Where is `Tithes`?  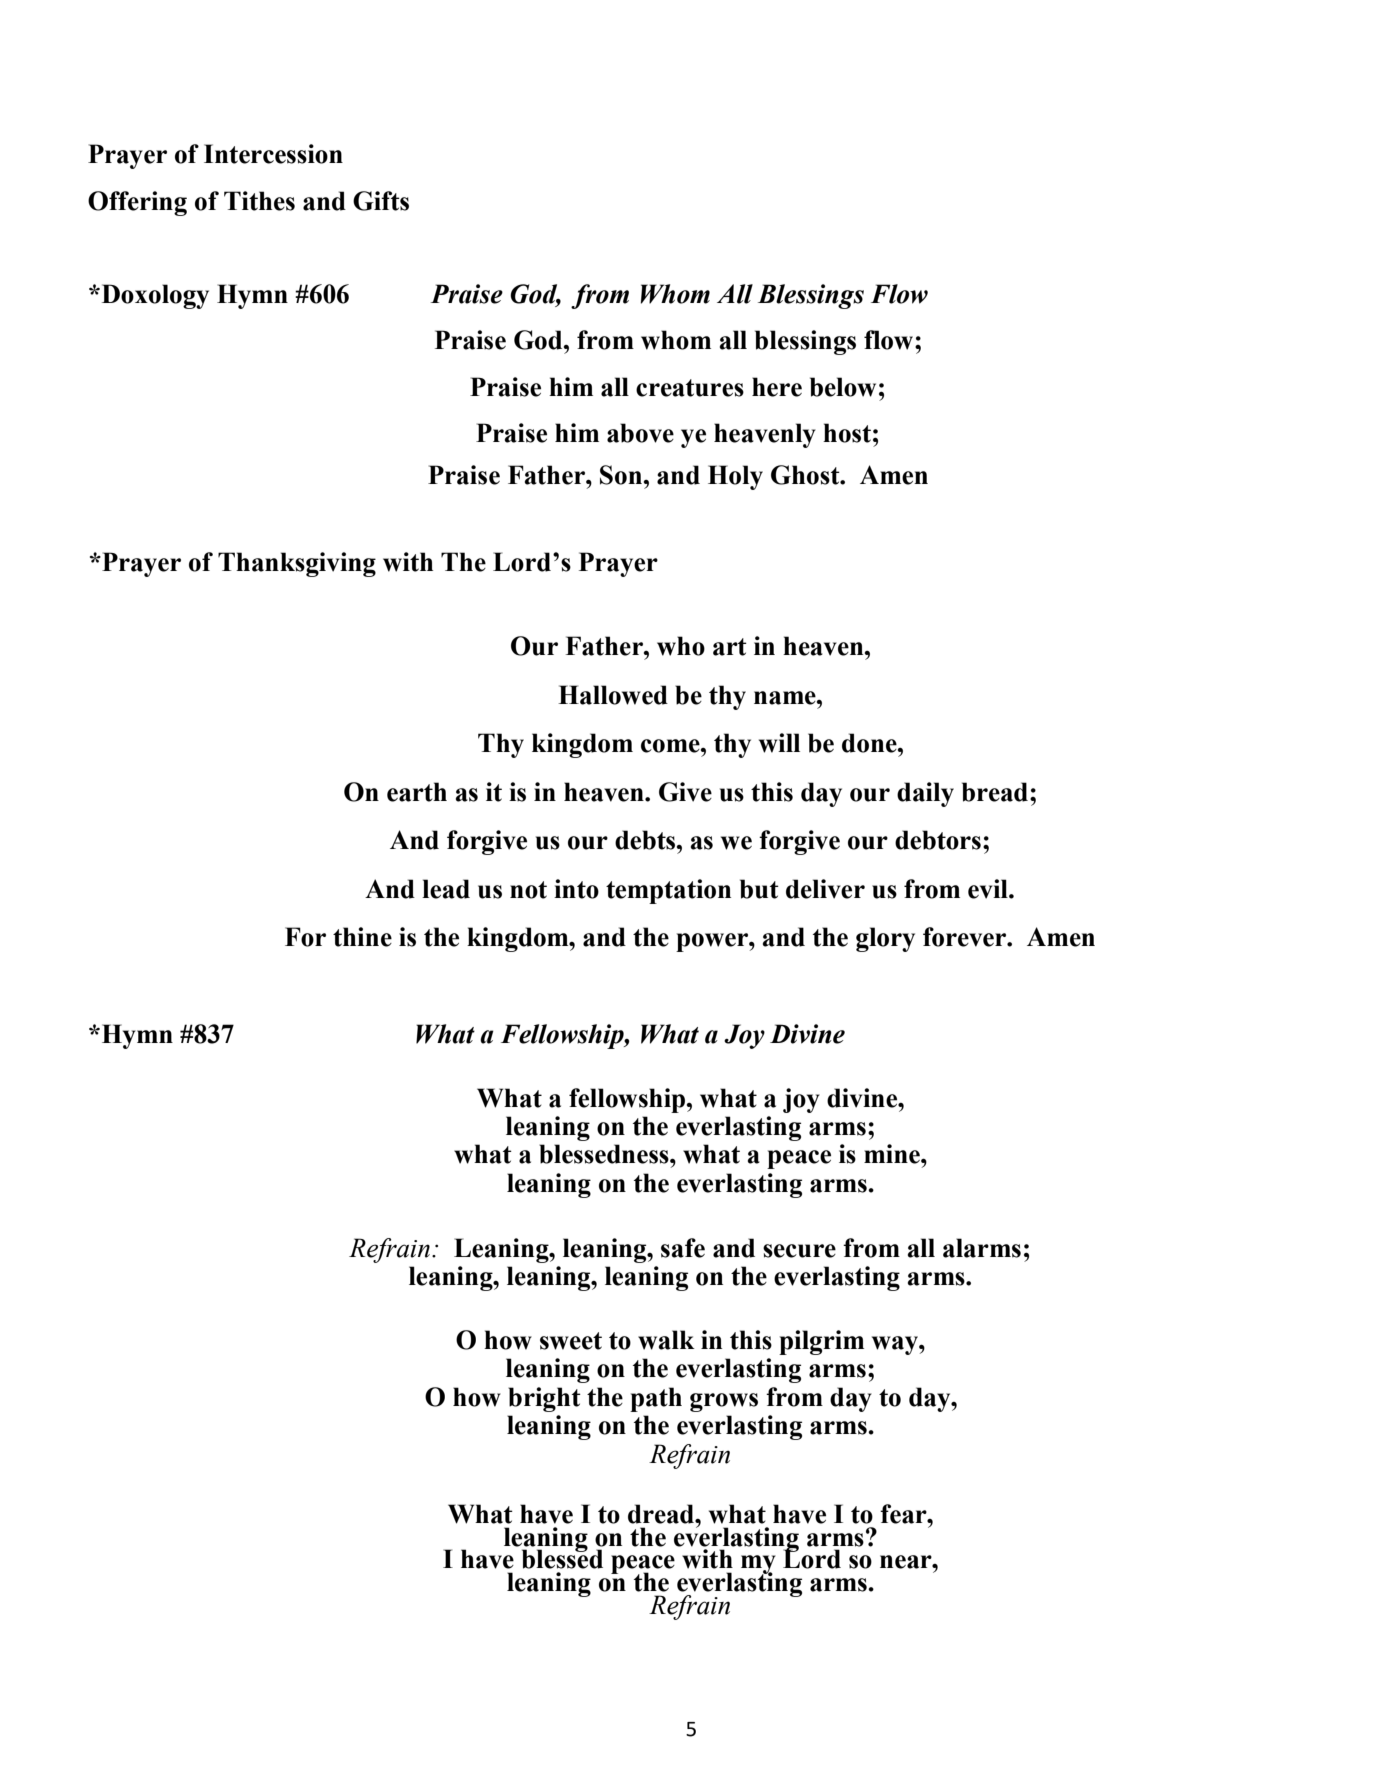
Tithes is located at coordinates (259, 201).
